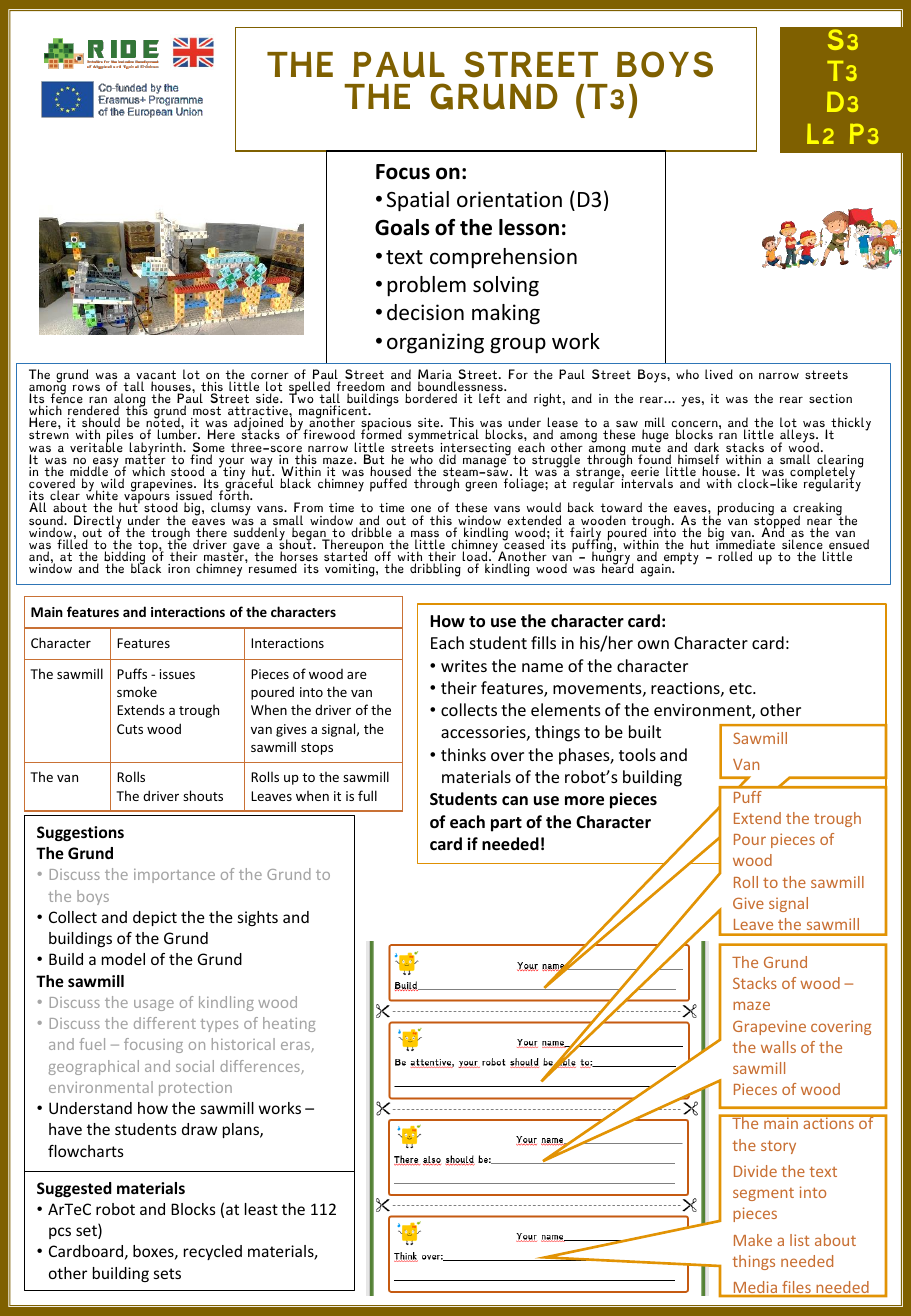  Describe the element at coordinates (225, 557) in the screenshot. I see `master` at that location.
